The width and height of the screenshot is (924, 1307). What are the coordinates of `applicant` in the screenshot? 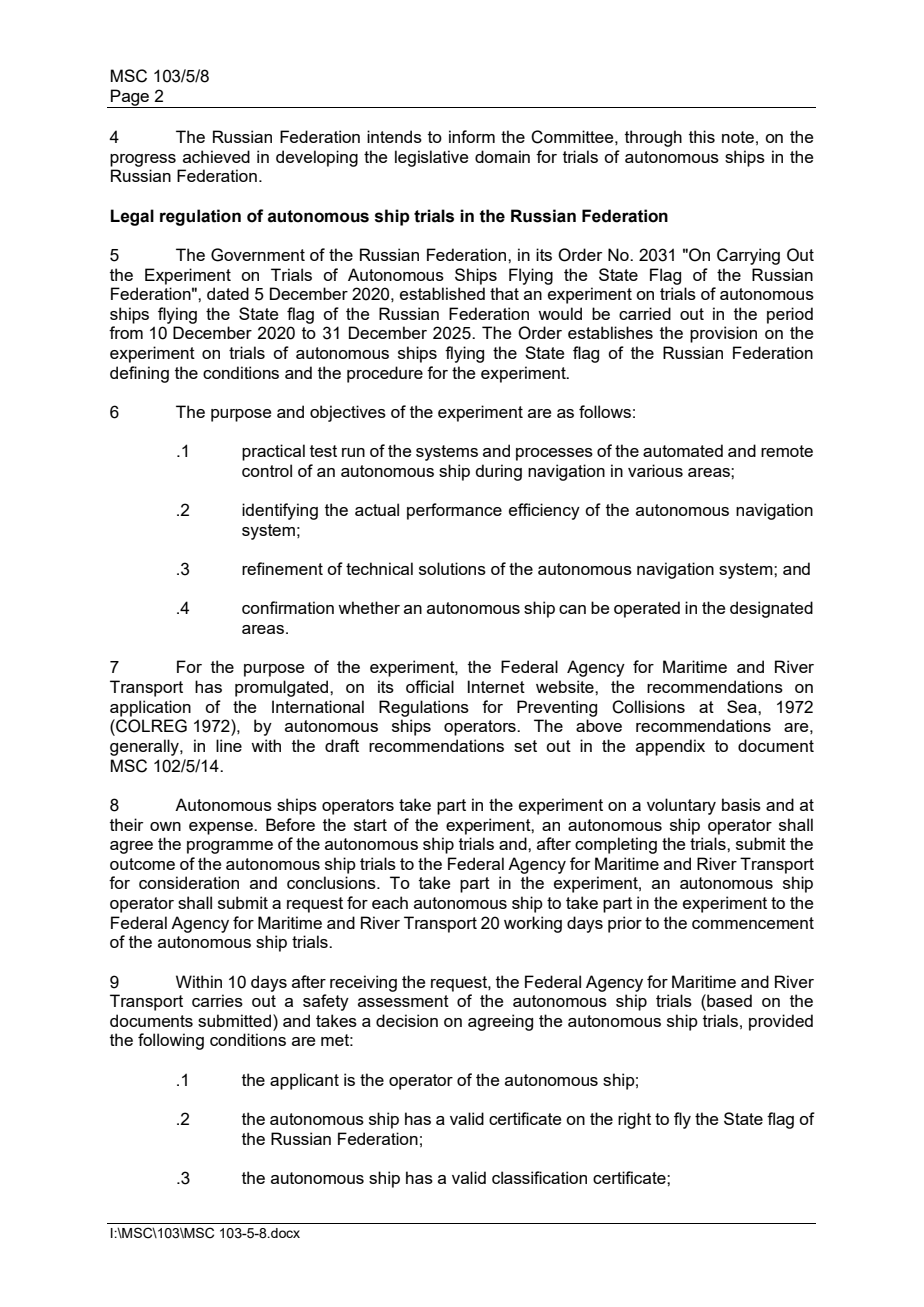 It's located at (304, 1081).
